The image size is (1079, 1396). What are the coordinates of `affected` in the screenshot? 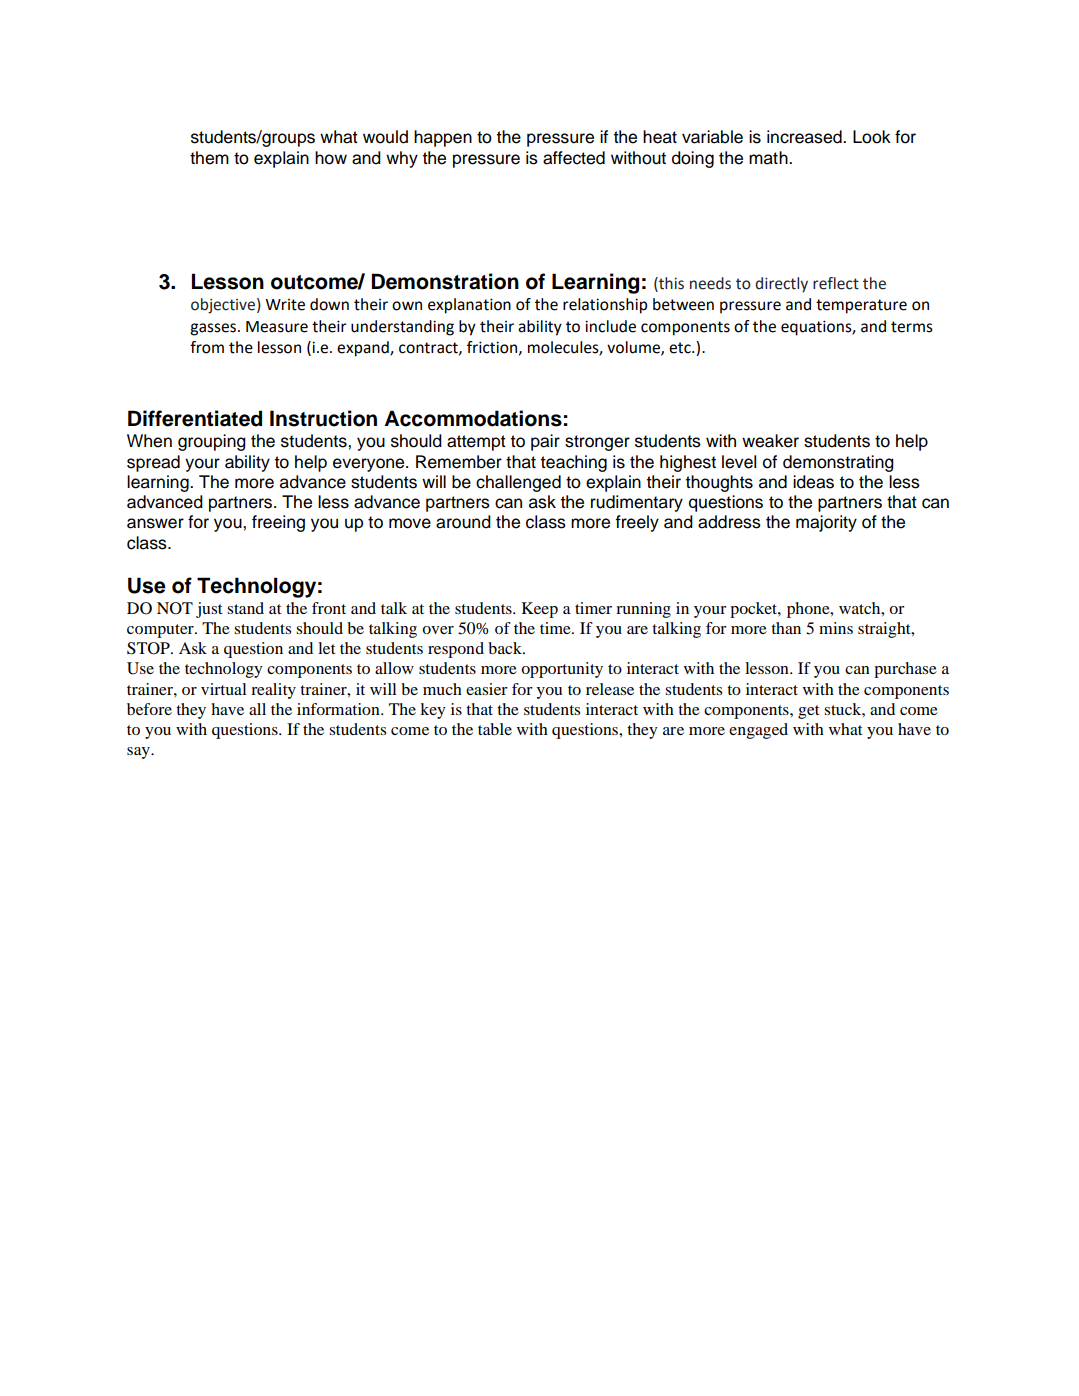 It's located at (574, 158).
